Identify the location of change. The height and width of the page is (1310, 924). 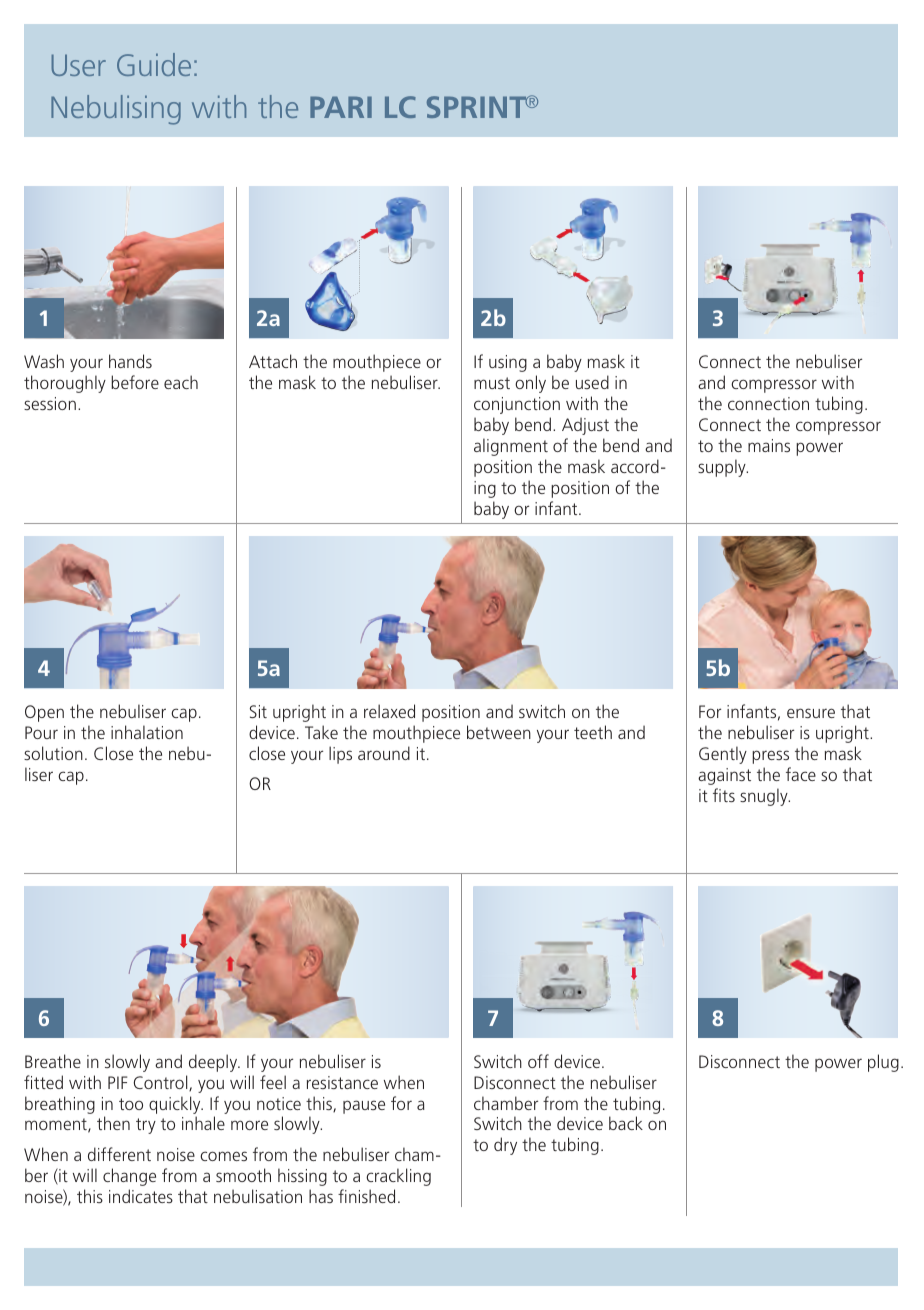
(129, 1177).
